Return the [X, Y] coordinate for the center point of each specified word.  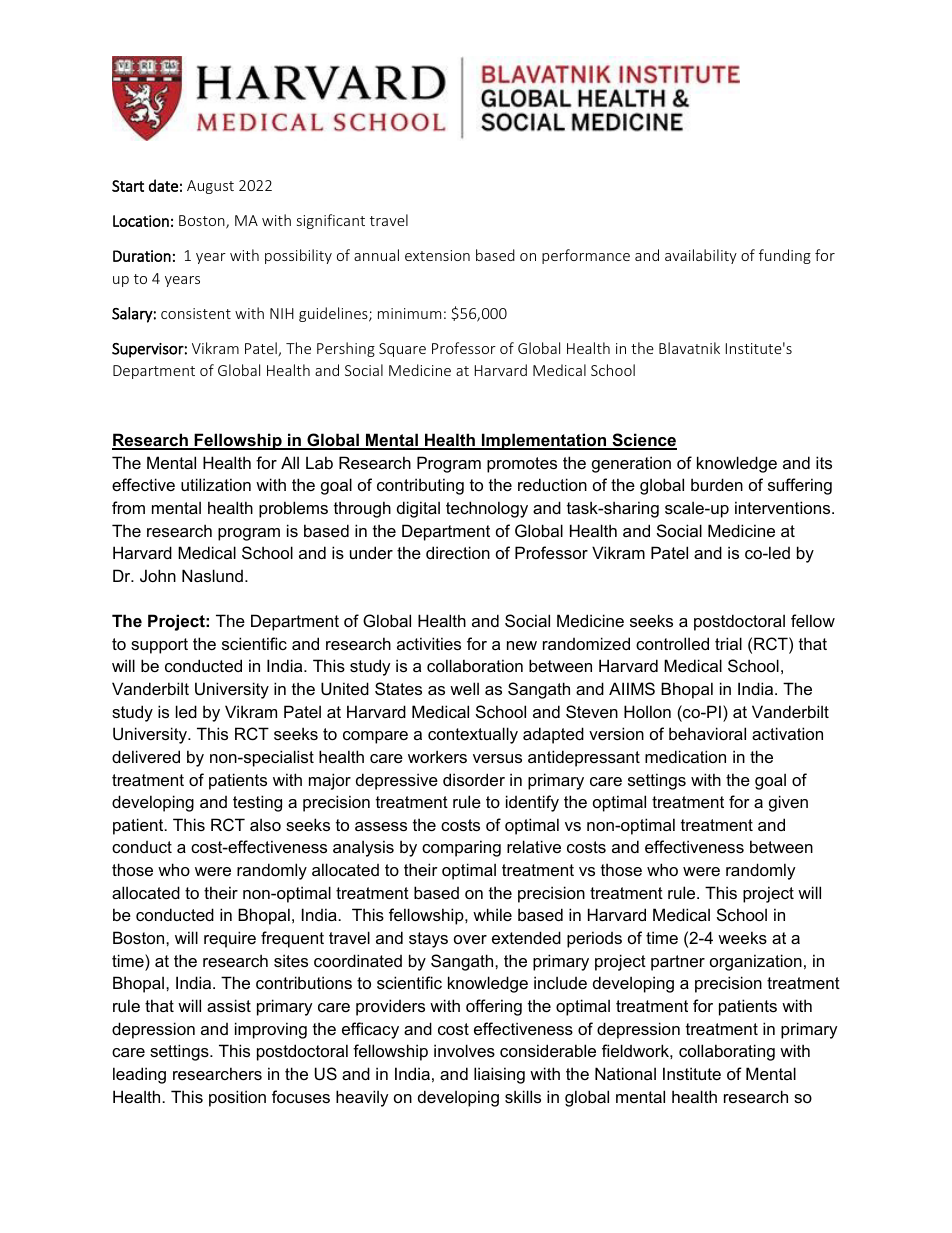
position [237, 1098]
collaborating [727, 1052]
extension [437, 255]
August [210, 187]
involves [464, 1050]
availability [701, 256]
